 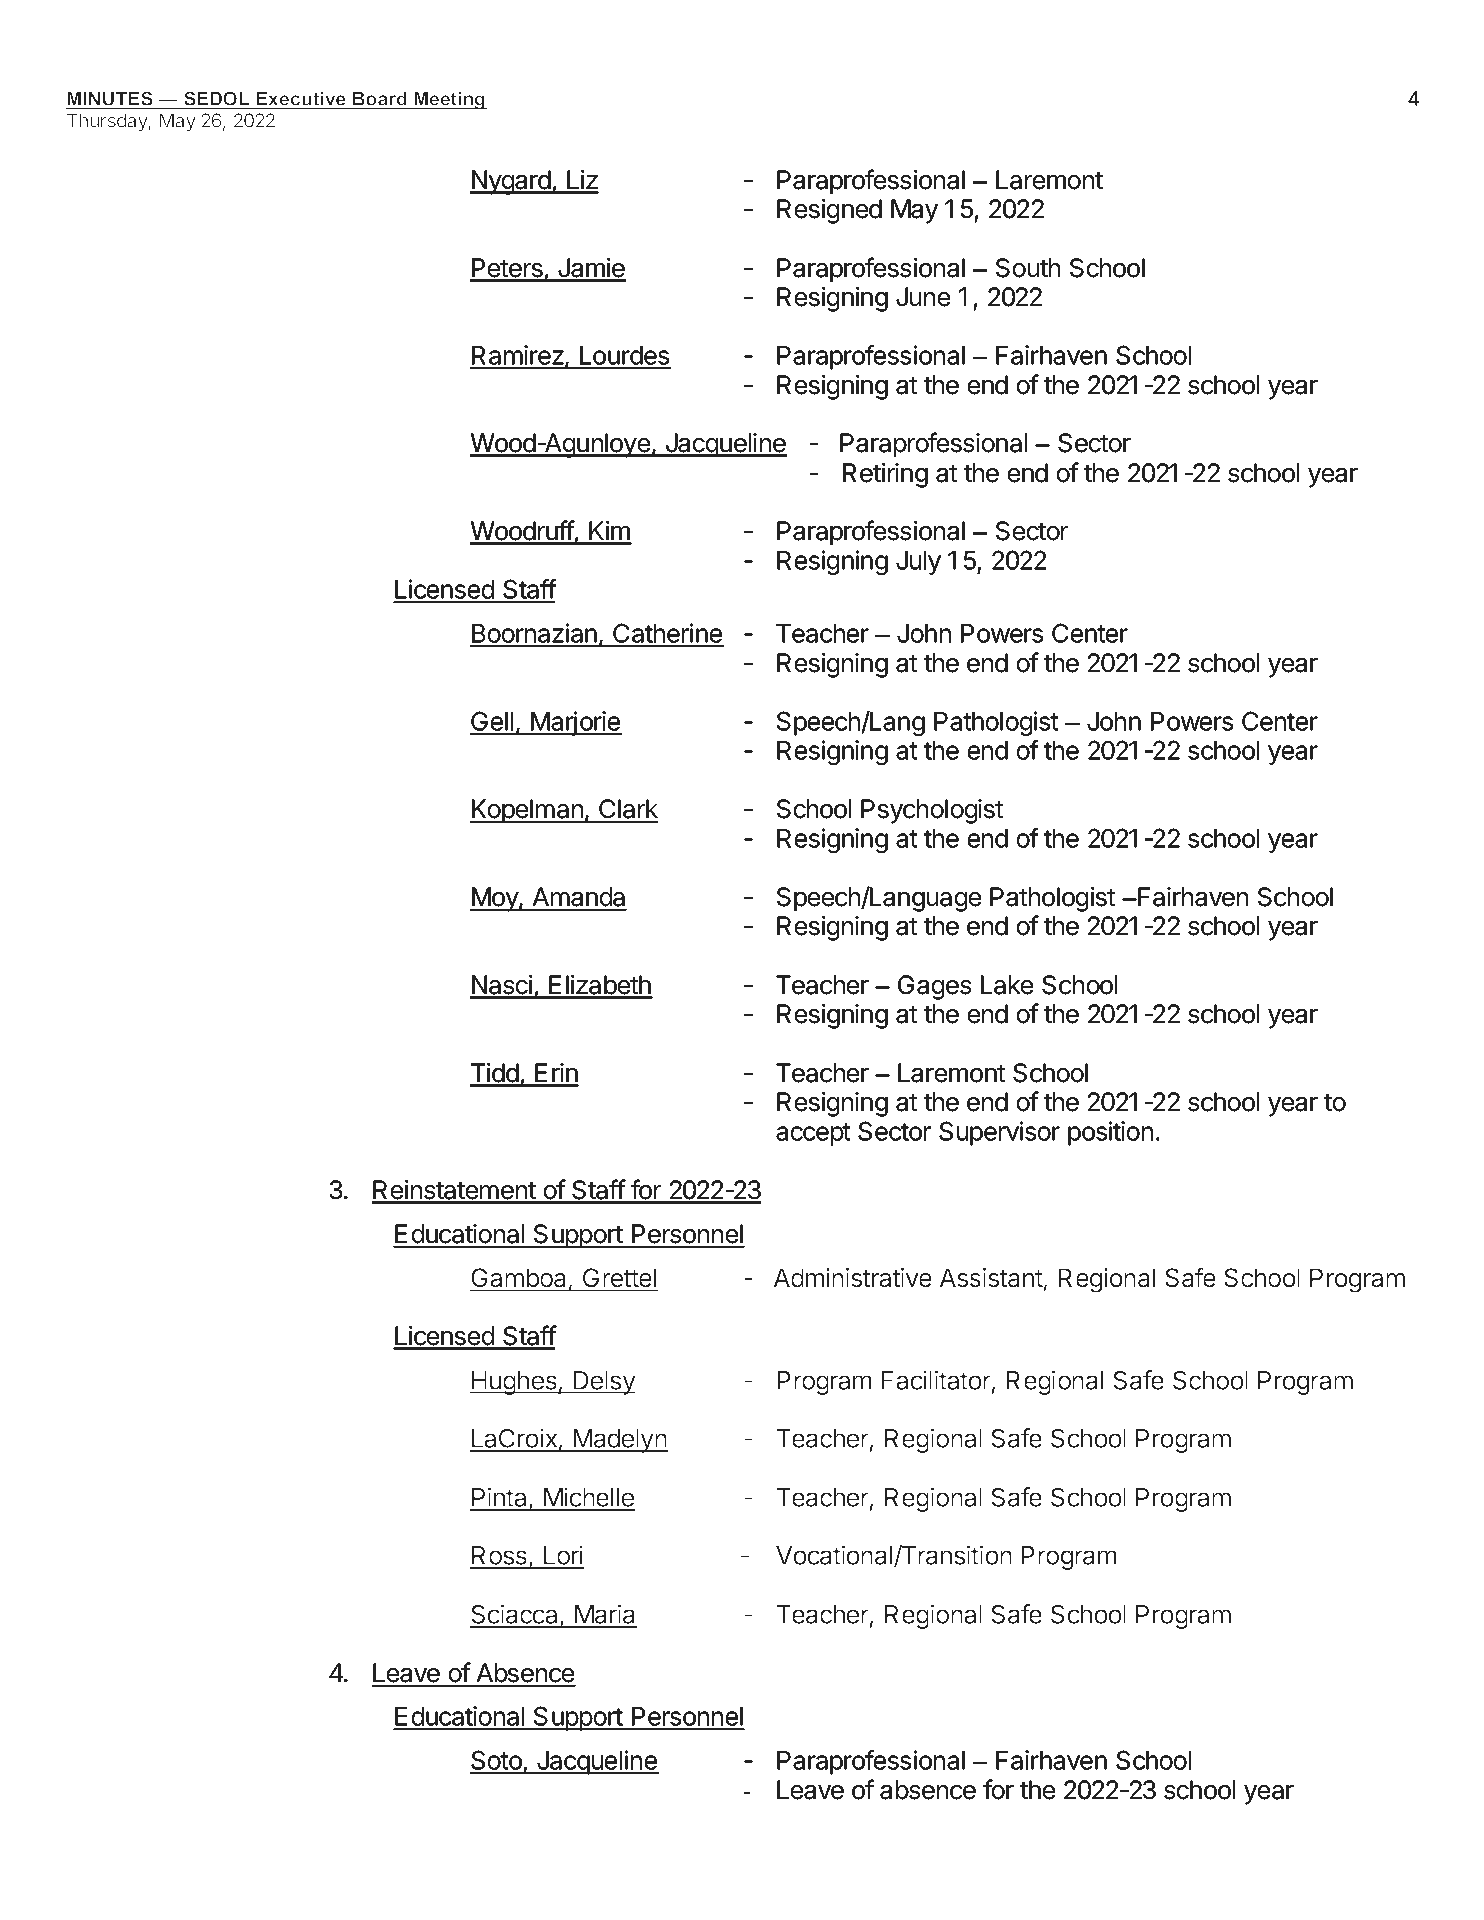 What do you see at coordinates (563, 1556) in the screenshot?
I see `Lori` at bounding box center [563, 1556].
